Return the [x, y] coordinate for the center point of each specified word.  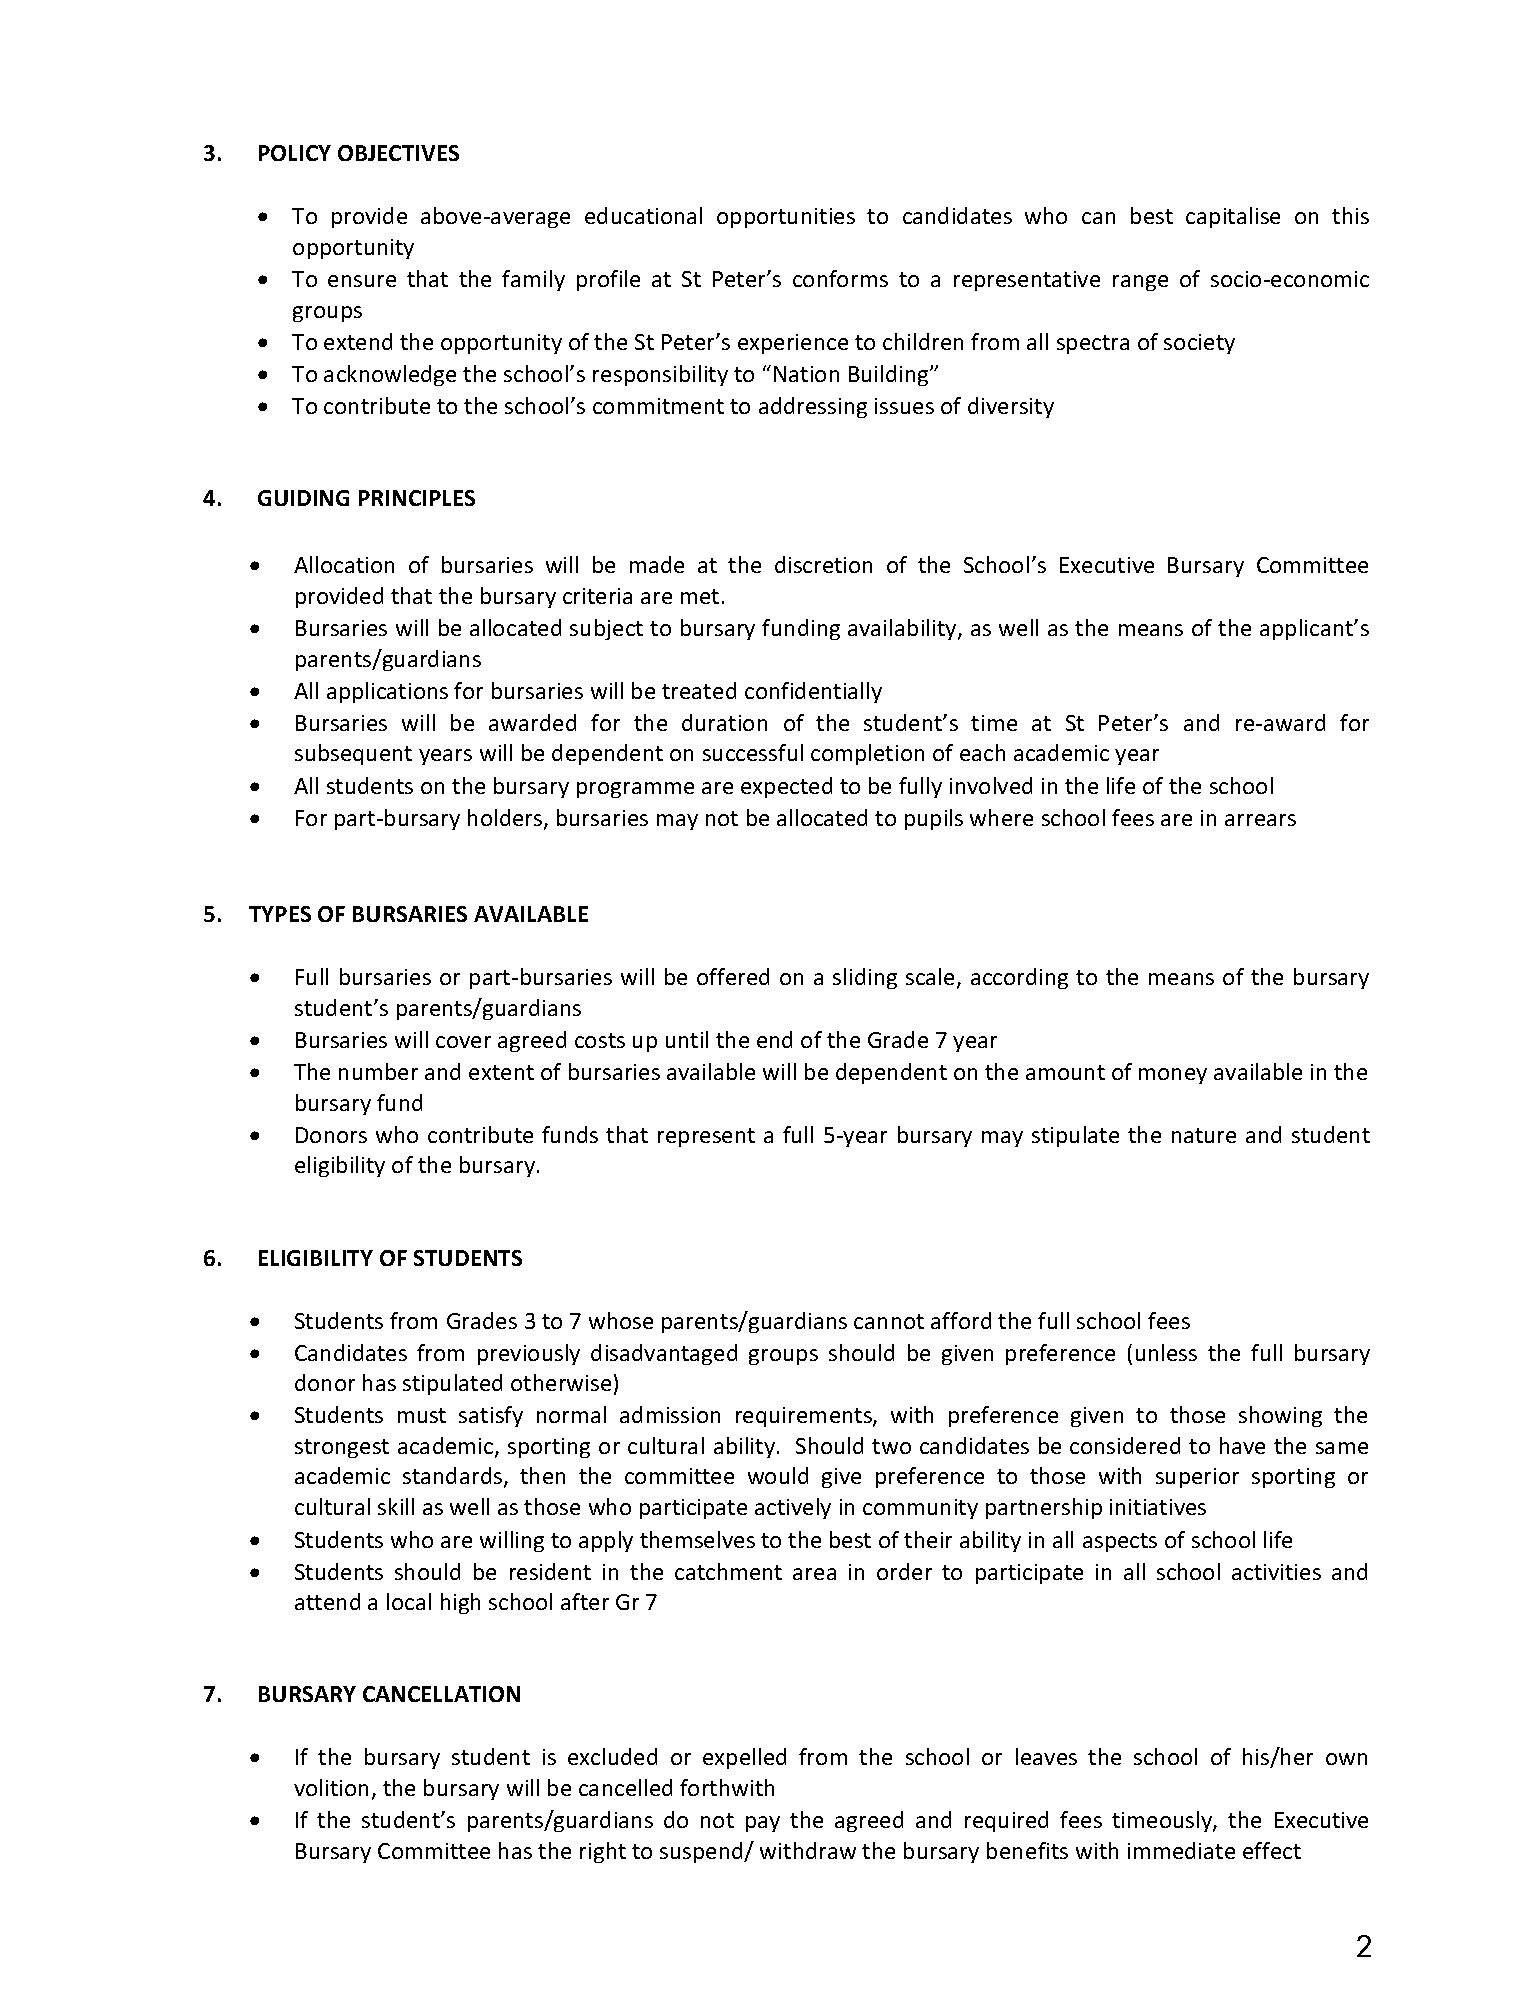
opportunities [786, 218]
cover [463, 1042]
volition [331, 1787]
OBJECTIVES [398, 153]
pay [763, 1824]
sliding [865, 978]
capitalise [1233, 217]
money [1173, 1076]
